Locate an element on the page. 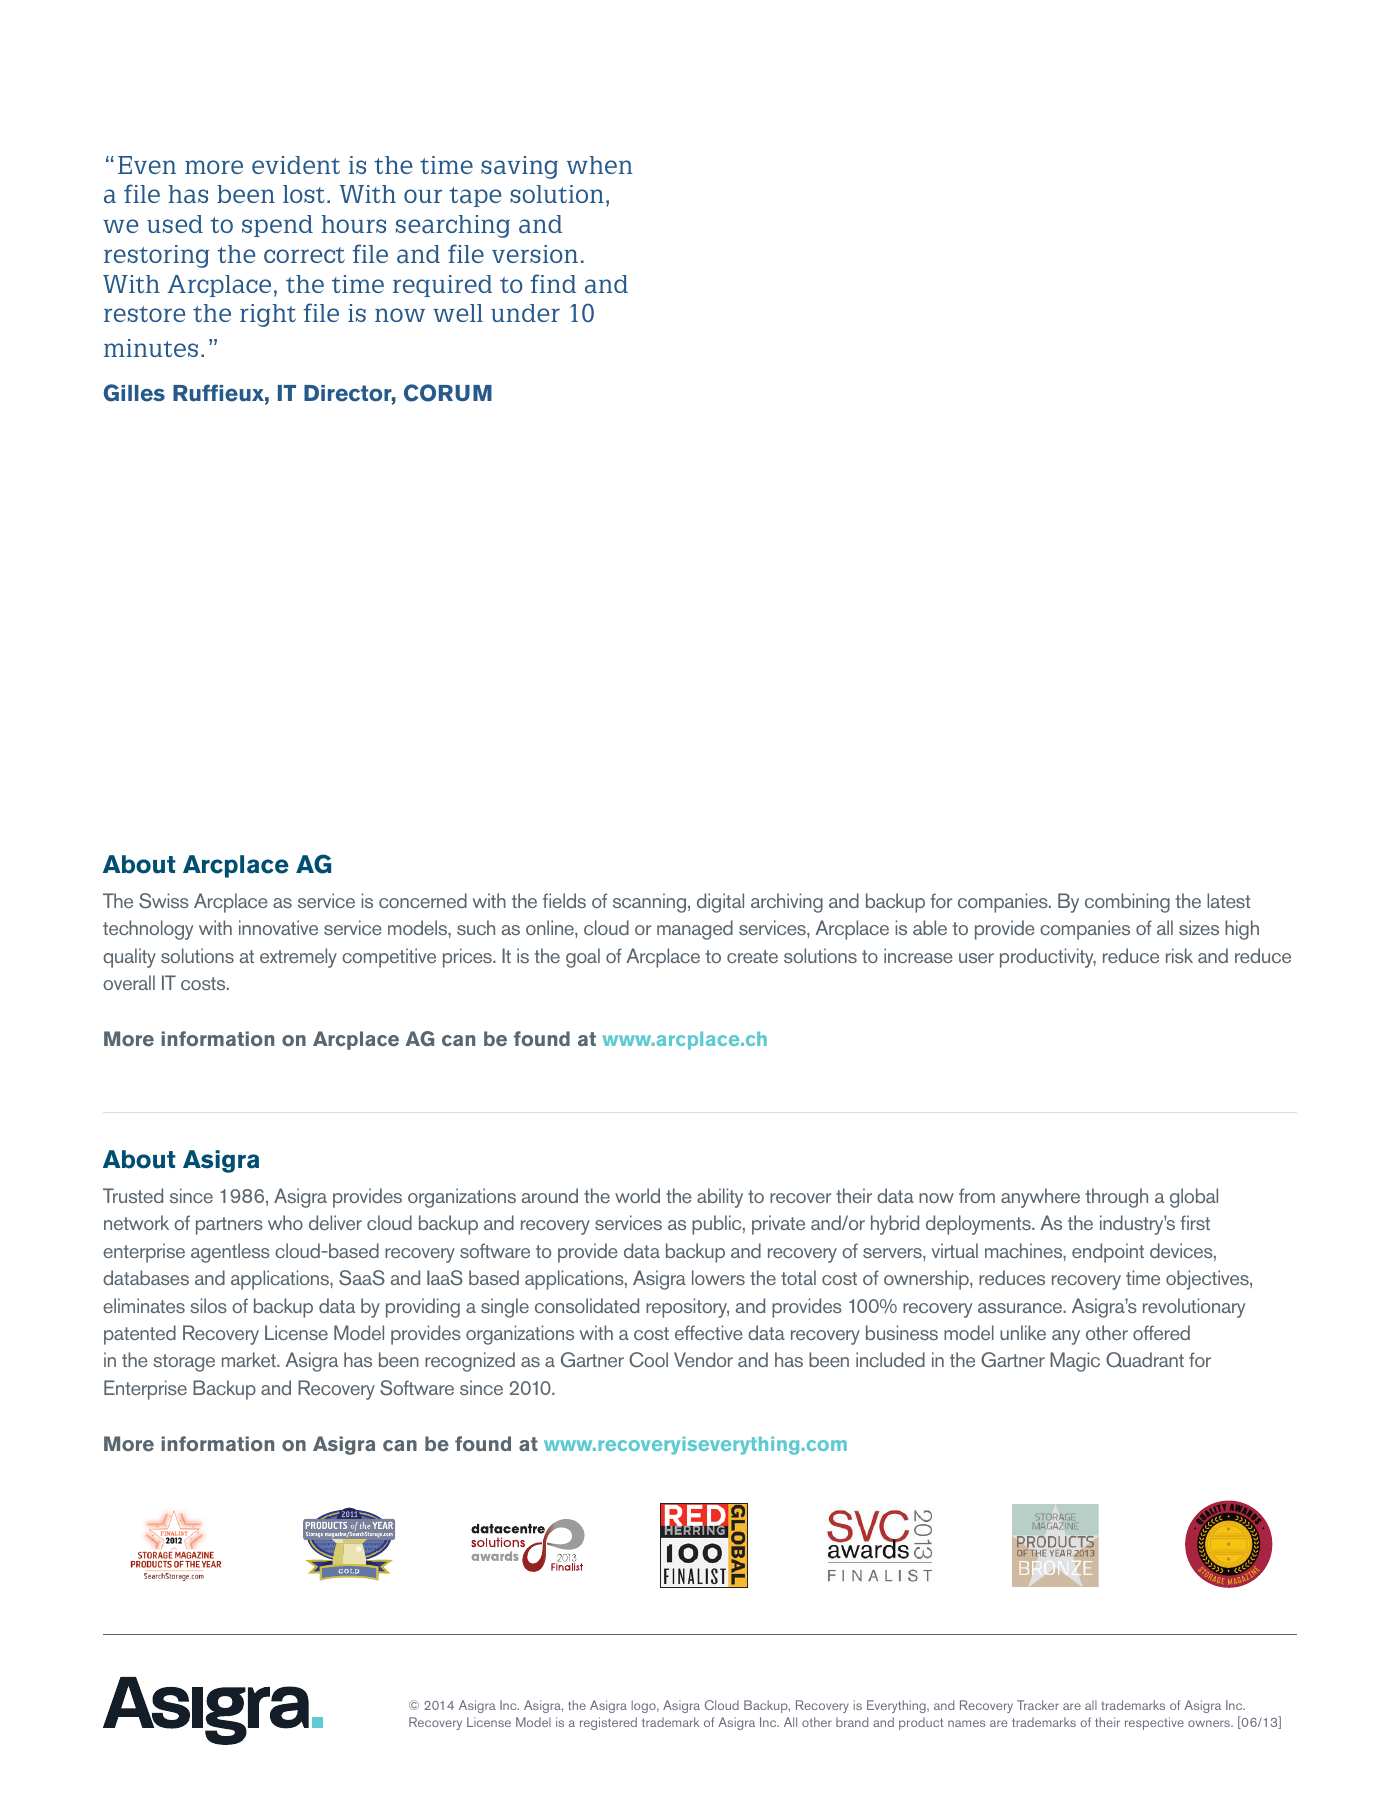 The image size is (1400, 1812). who is located at coordinates (285, 1222).
